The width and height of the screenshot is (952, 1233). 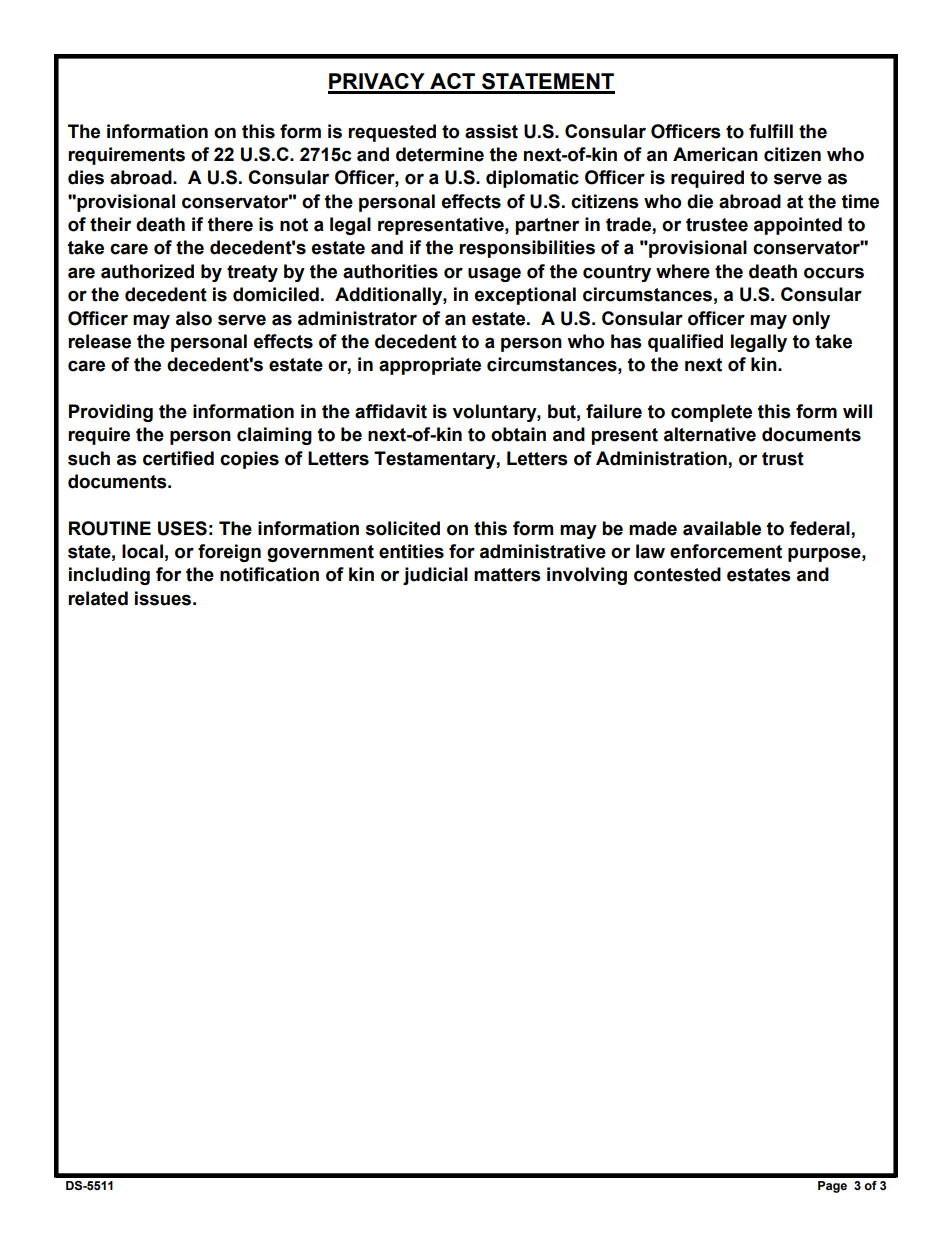 I want to click on matters, so click(x=507, y=575).
